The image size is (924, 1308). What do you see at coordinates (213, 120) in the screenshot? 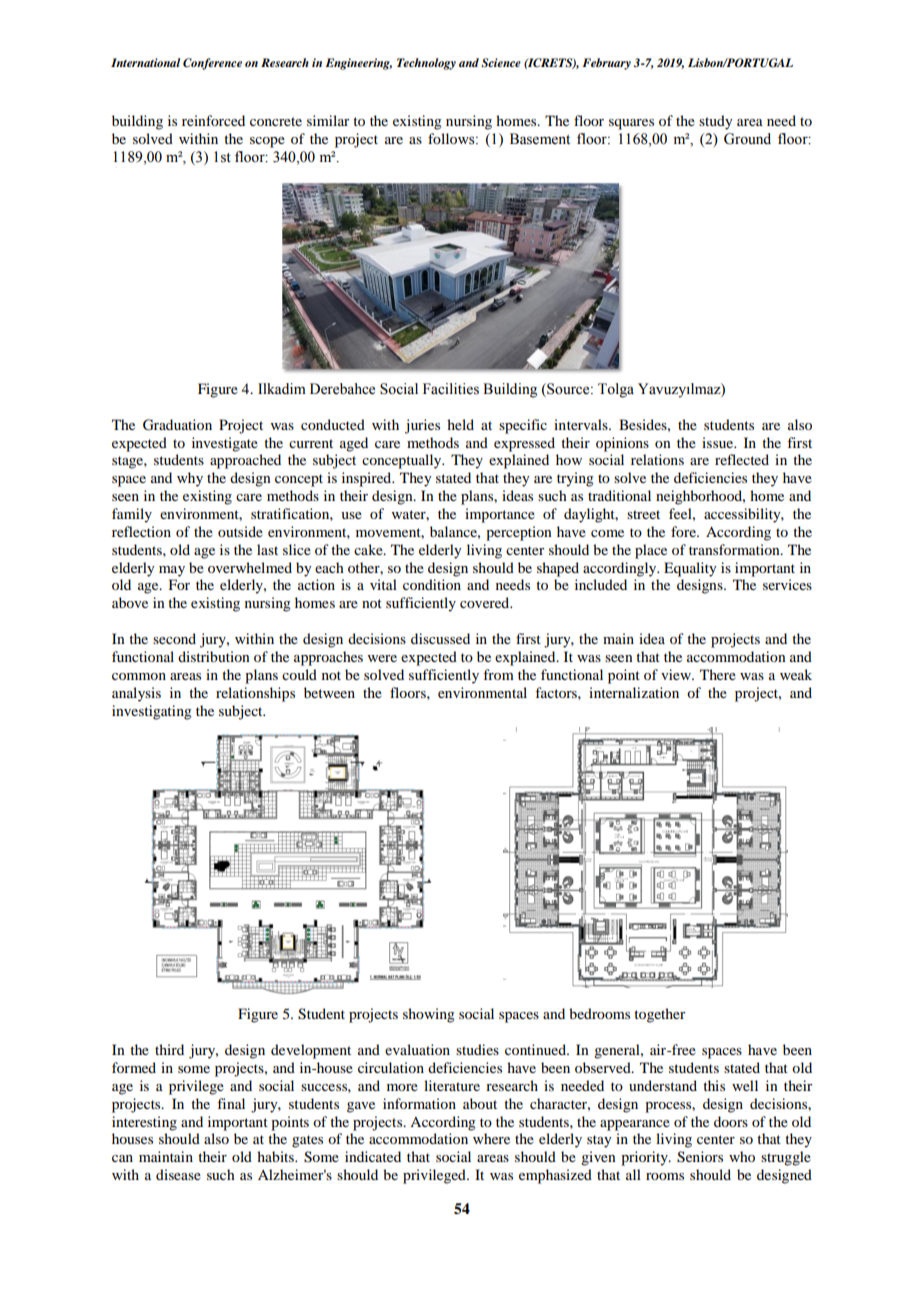
I see `reinforced` at bounding box center [213, 120].
